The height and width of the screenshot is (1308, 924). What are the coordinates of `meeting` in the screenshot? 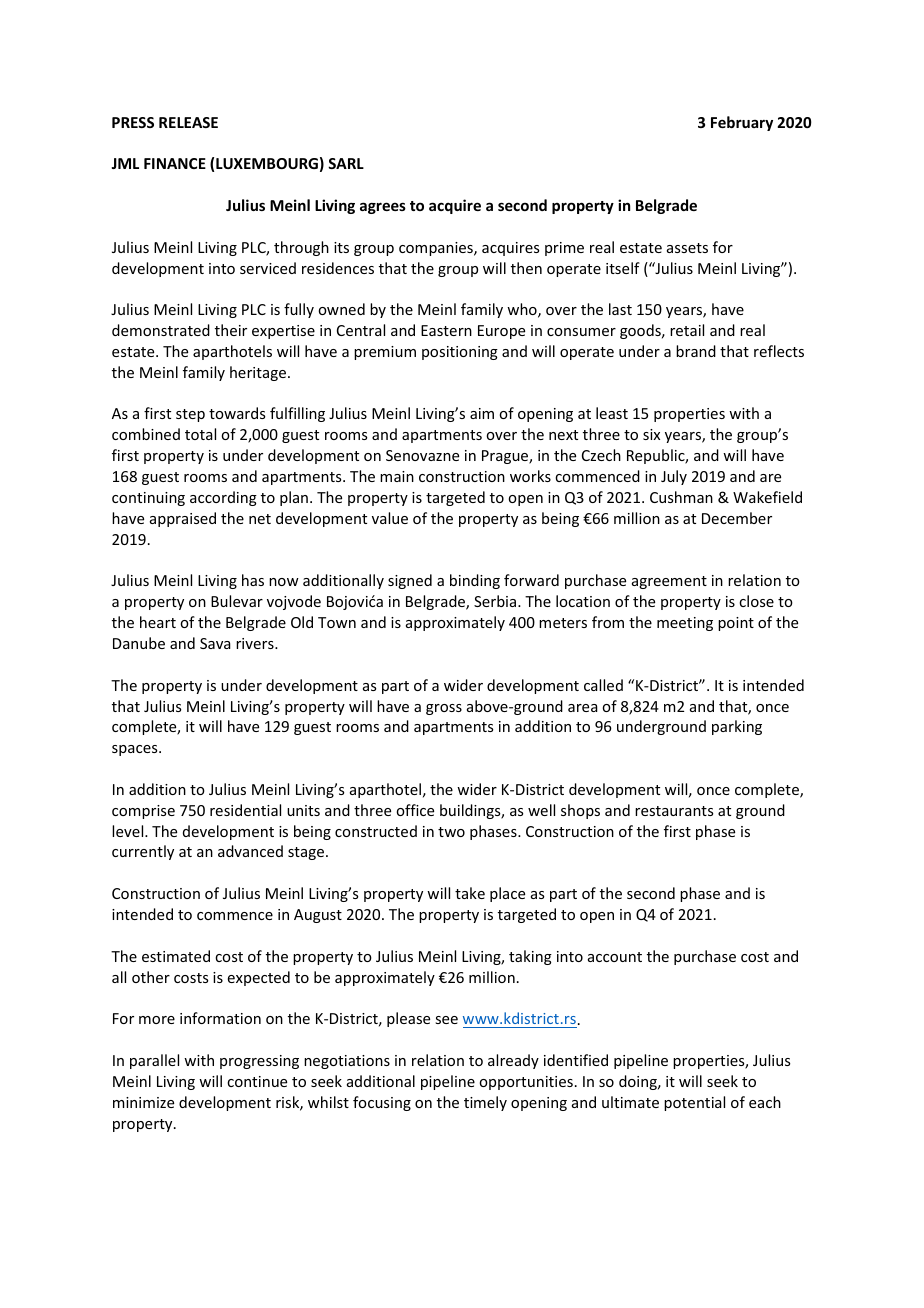 It's located at (685, 624).
